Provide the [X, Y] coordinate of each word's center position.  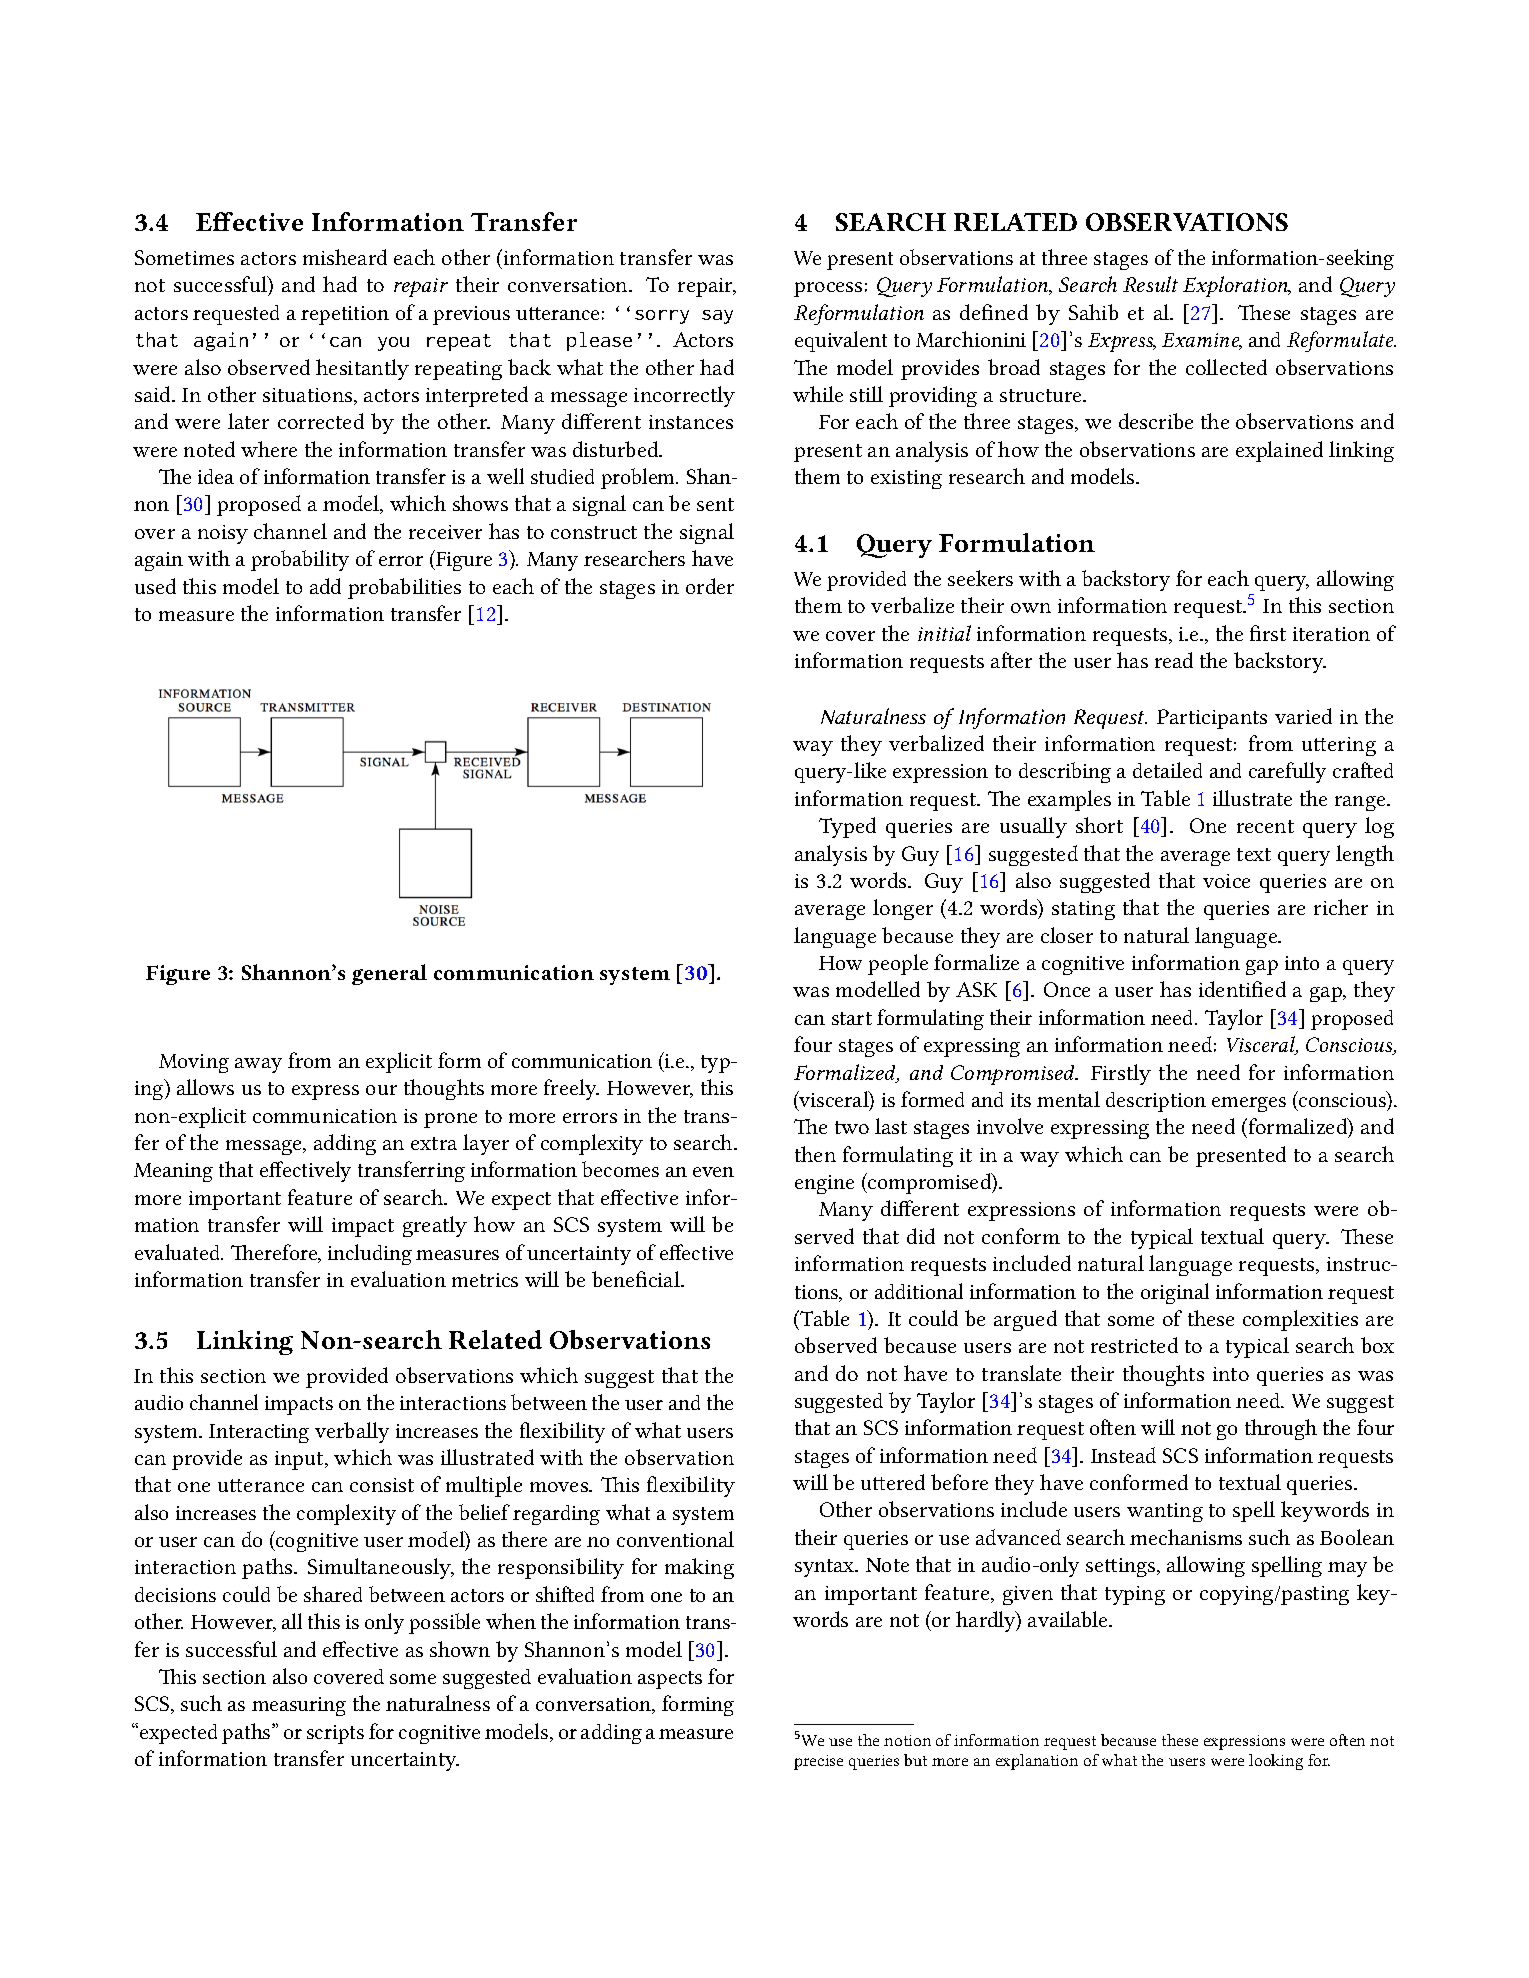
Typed [847, 827]
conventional [675, 1539]
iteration [1331, 634]
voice [1226, 881]
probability [300, 560]
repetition [345, 315]
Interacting [259, 1433]
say [717, 317]
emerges [1249, 1104]
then [815, 1154]
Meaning [173, 1172]
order [710, 586]
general [389, 974]
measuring [299, 1706]
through [1281, 1429]
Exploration [1236, 286]
